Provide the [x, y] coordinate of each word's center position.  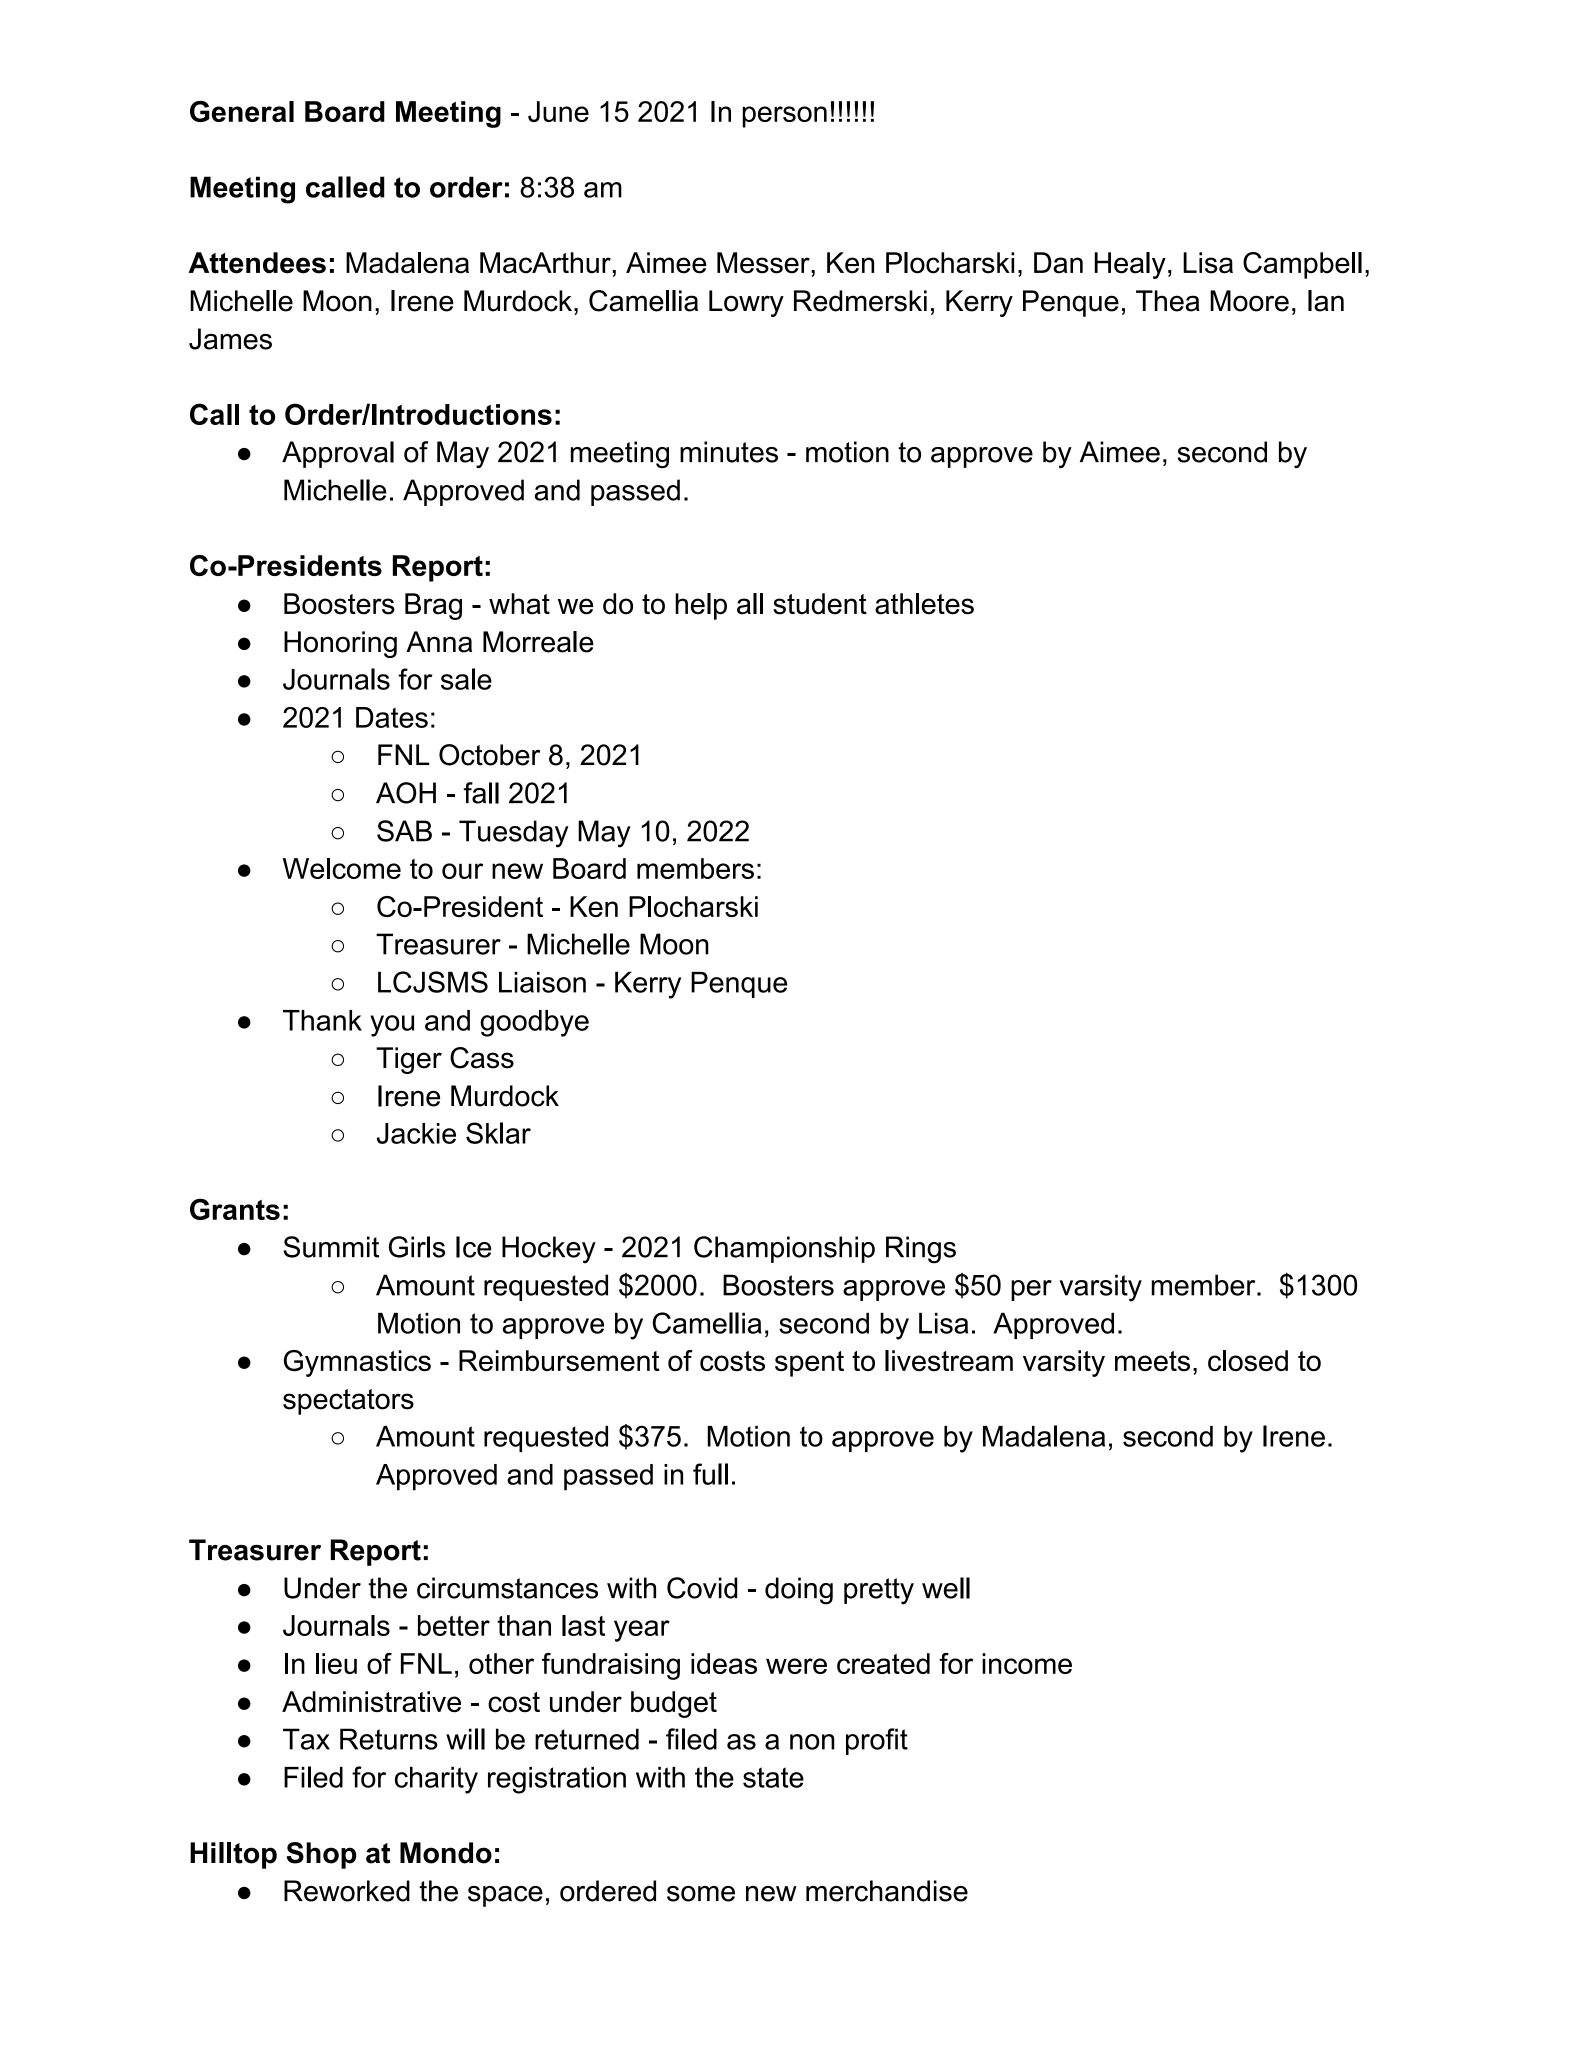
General [242, 111]
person [785, 117]
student [820, 604]
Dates [392, 717]
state [773, 1777]
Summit [331, 1247]
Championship [784, 1249]
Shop [321, 1855]
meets [1152, 1361]
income [1027, 1663]
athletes [924, 604]
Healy [1130, 265]
